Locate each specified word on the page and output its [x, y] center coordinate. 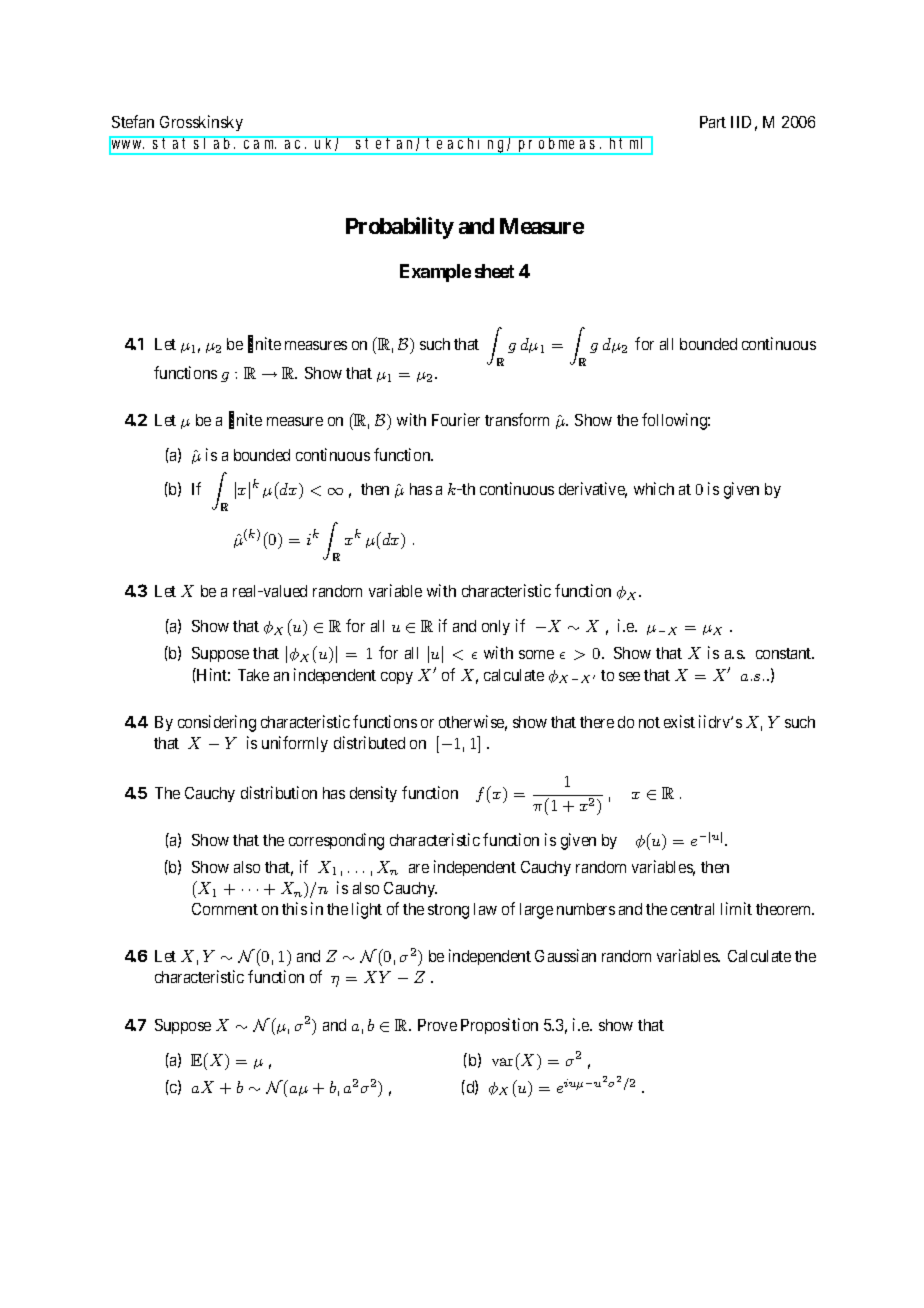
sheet [494, 271]
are [419, 868]
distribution [279, 792]
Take [253, 675]
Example [435, 273]
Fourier [456, 419]
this [294, 908]
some [536, 654]
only [496, 627]
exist [679, 721]
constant [785, 653]
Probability [400, 228]
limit [736, 908]
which [654, 488]
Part [713, 122]
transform [517, 419]
